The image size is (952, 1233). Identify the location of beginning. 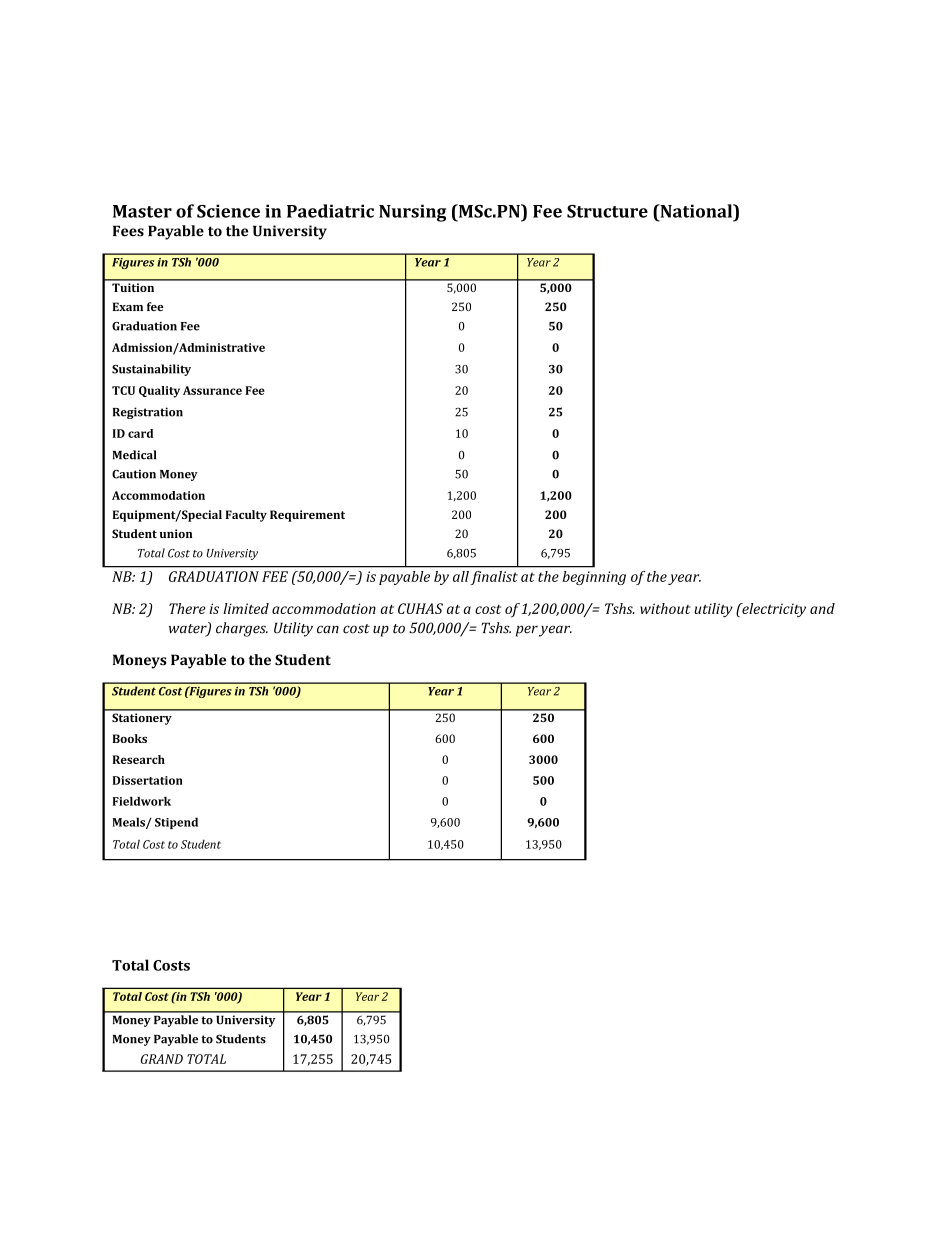
(594, 578).
